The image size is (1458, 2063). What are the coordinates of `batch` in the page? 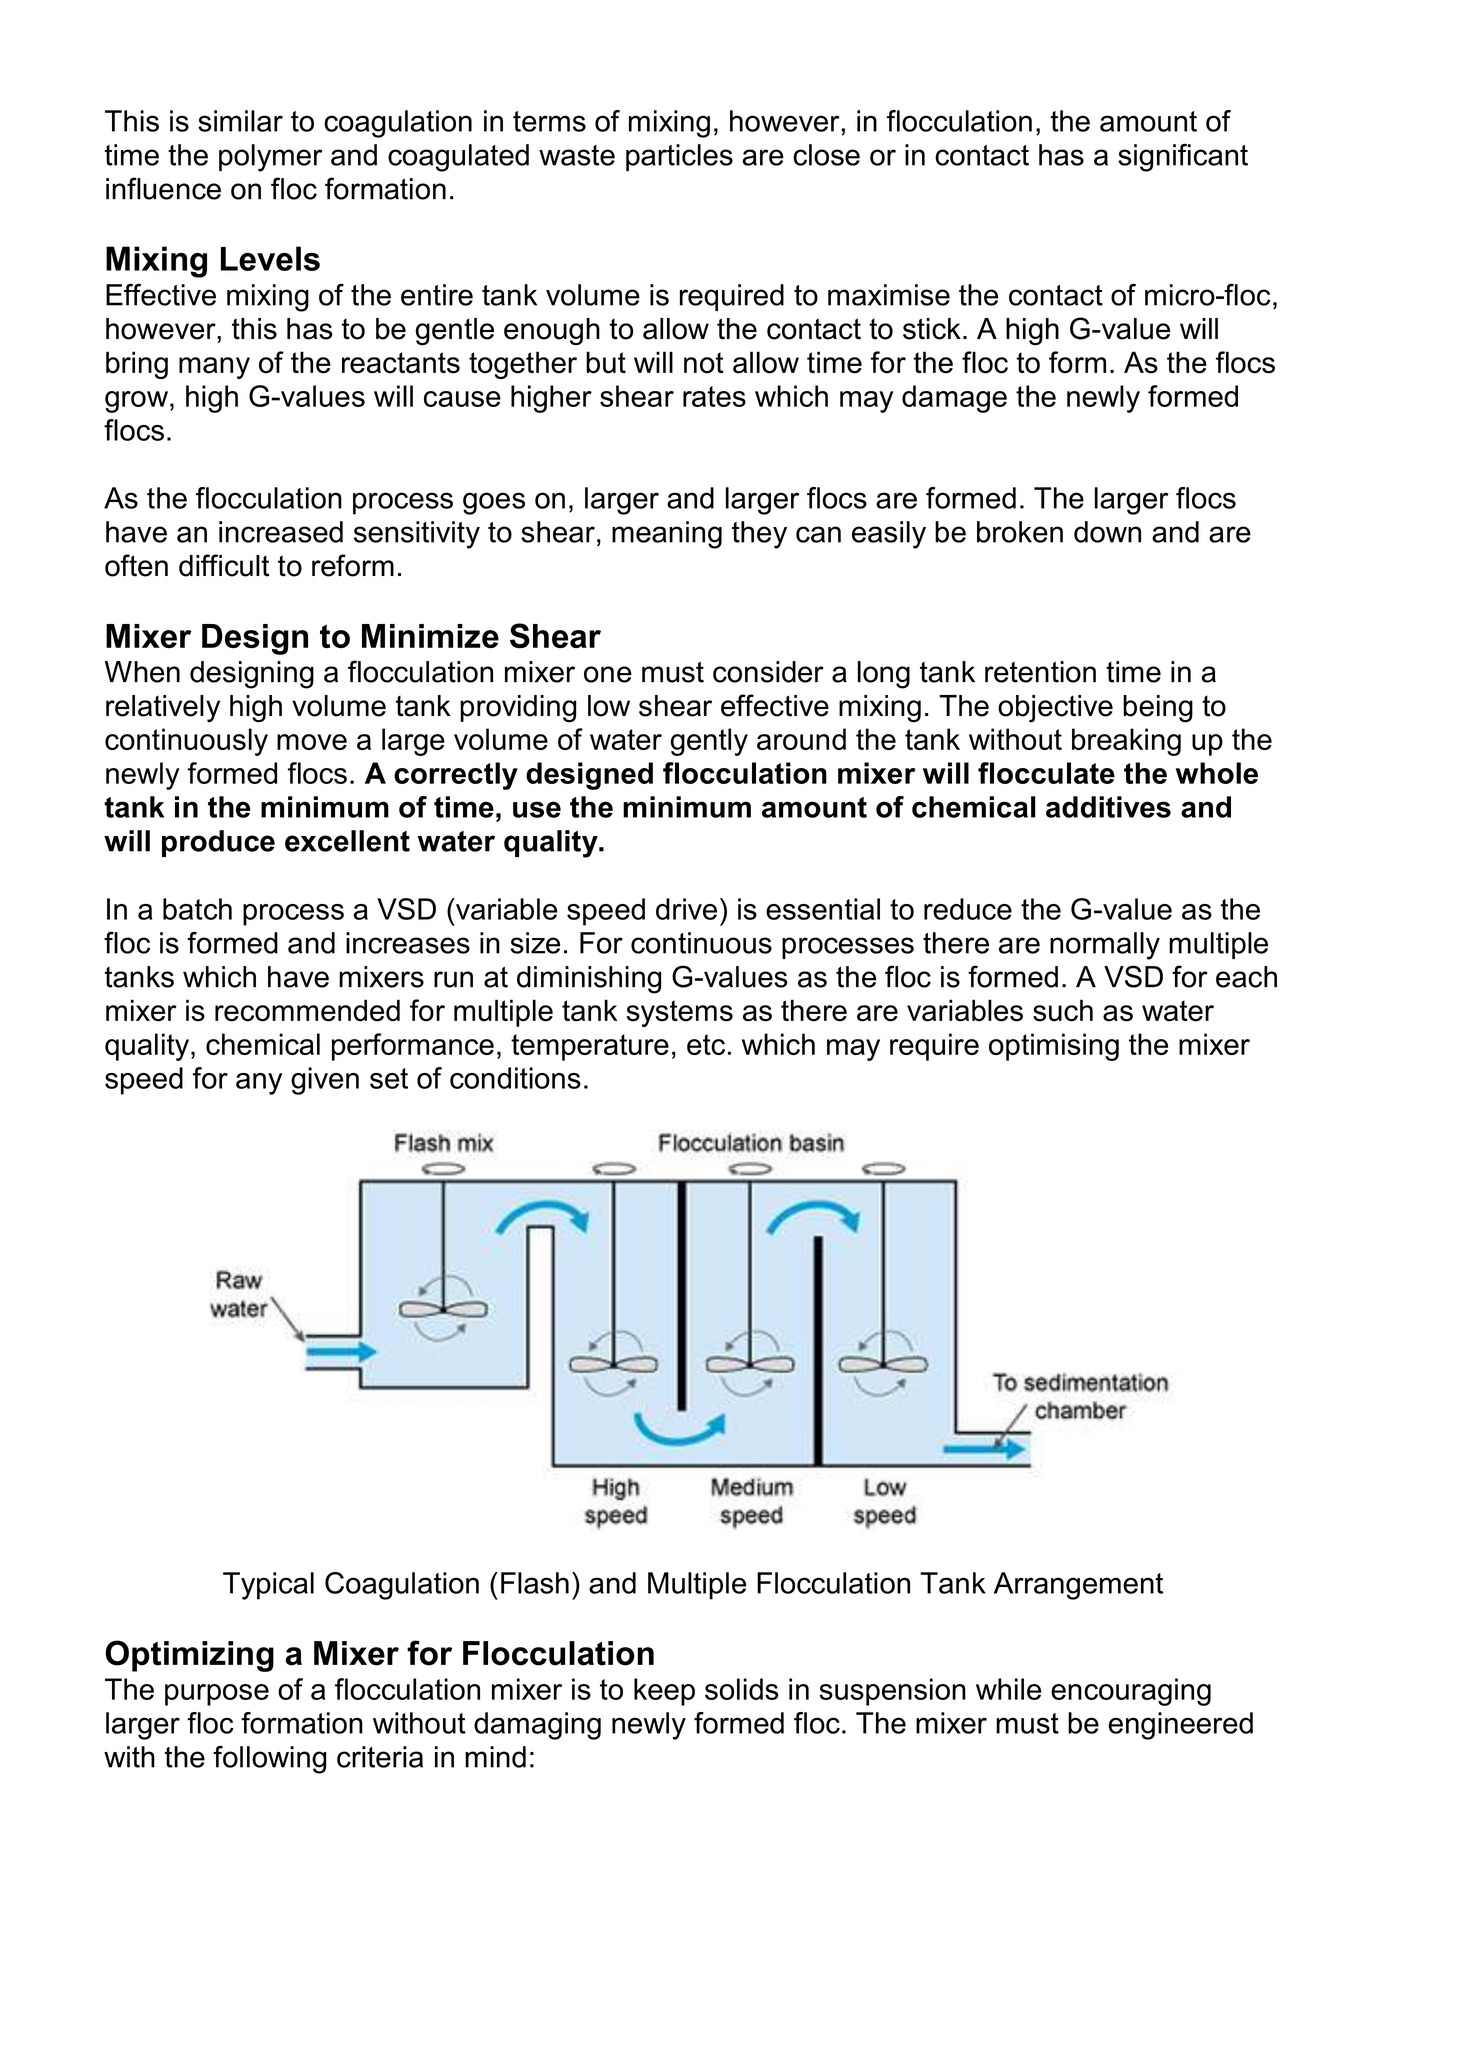 It's located at (197, 909).
